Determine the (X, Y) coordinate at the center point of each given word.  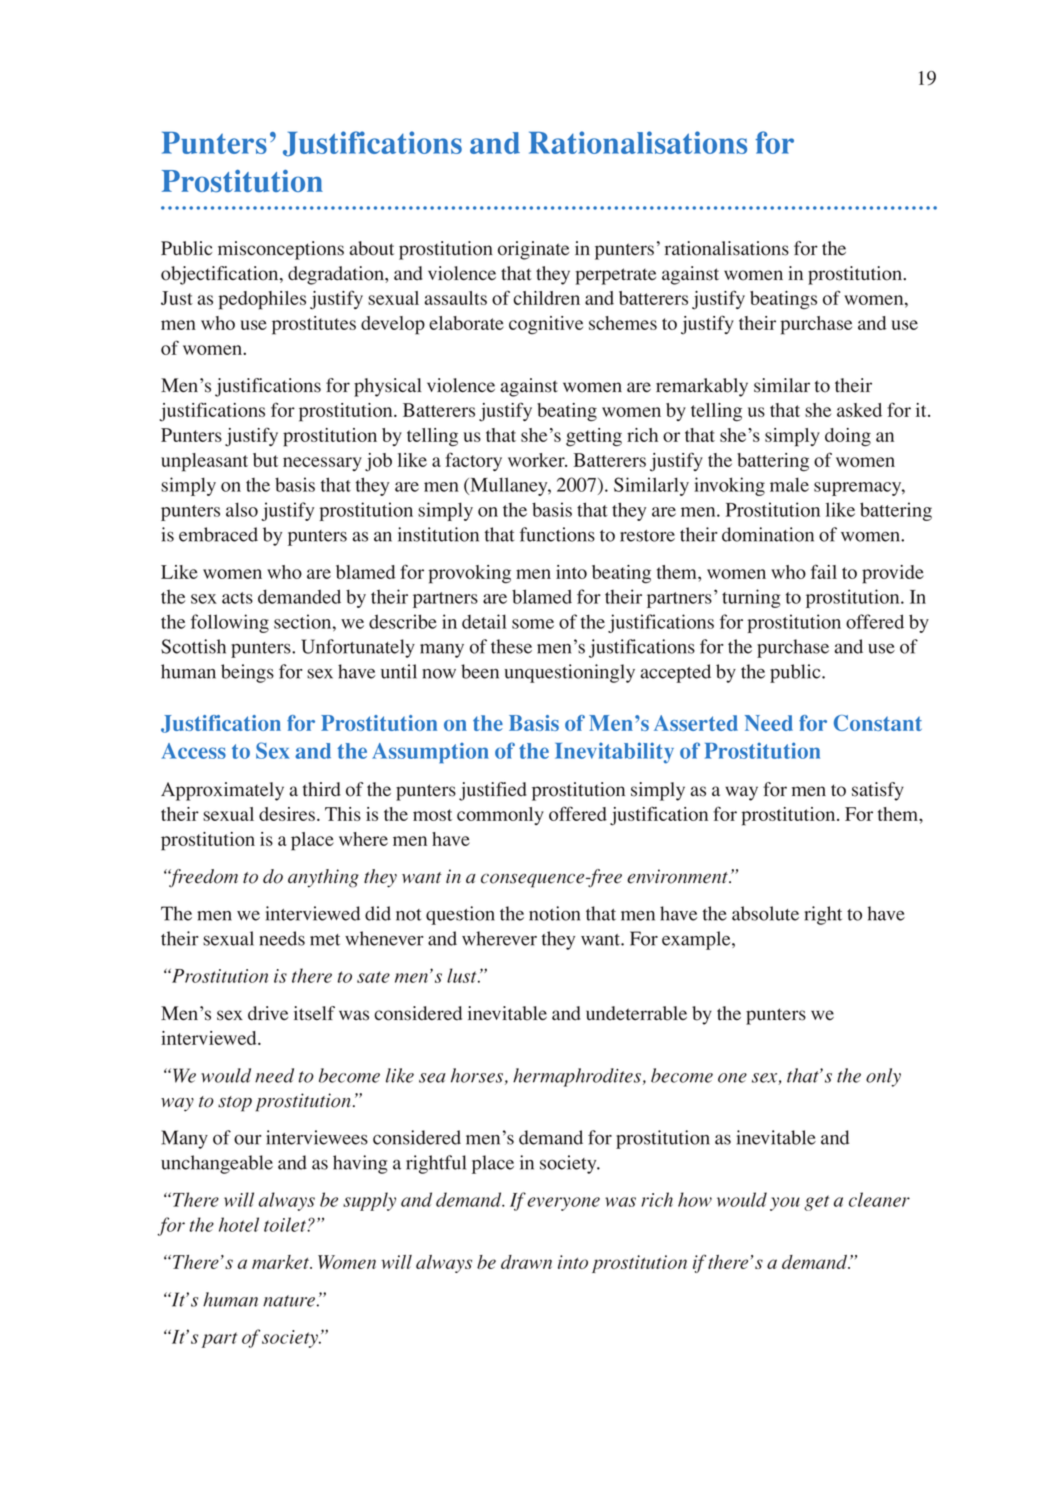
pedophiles (262, 300)
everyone (563, 1204)
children (546, 298)
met (325, 940)
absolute (765, 913)
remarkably (702, 387)
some (533, 624)
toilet (286, 1224)
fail (824, 571)
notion (554, 913)
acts (237, 598)
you (785, 1204)
